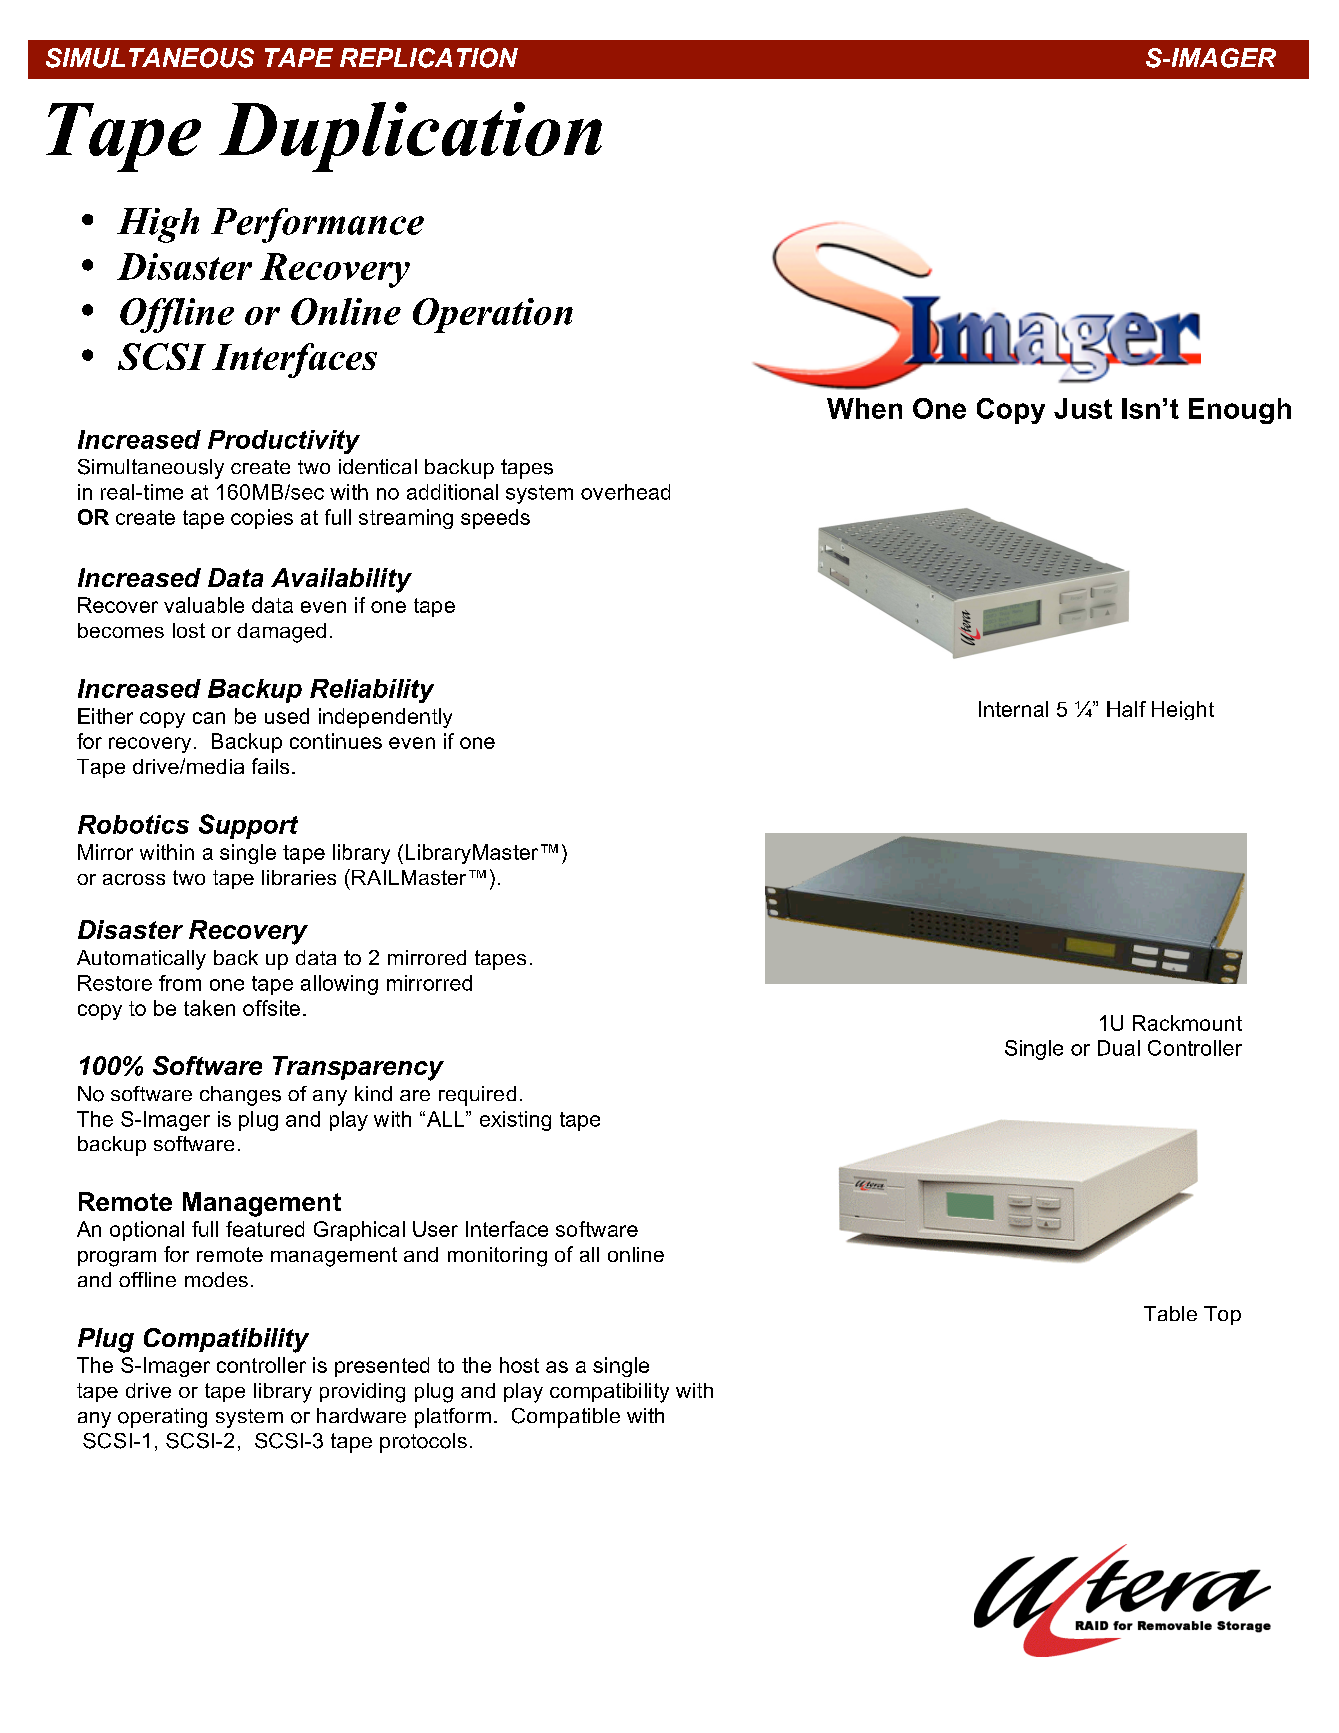  I want to click on Duplication, so click(410, 137).
